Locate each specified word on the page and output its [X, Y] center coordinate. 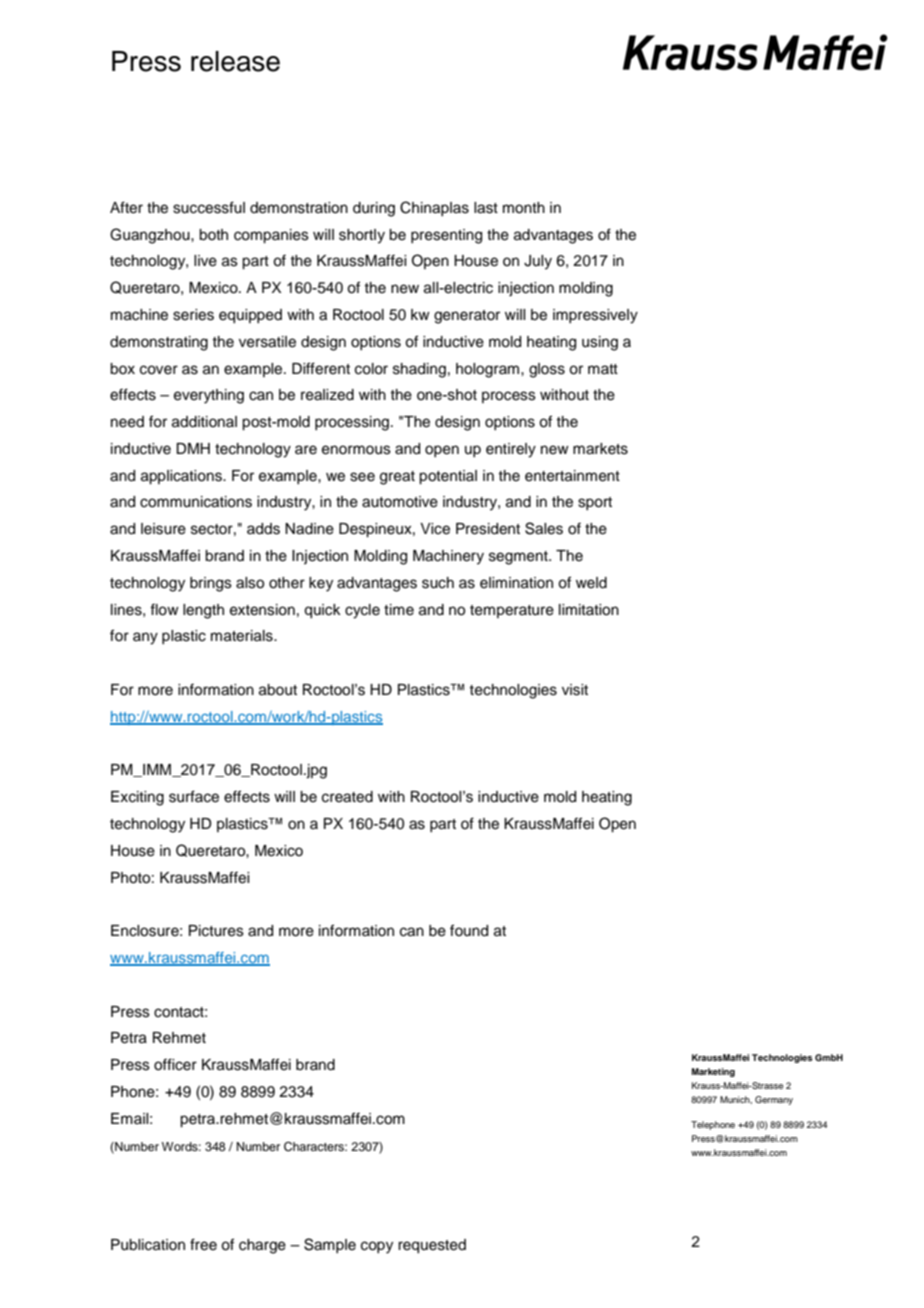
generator [467, 317]
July [538, 262]
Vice [435, 529]
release [235, 61]
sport [595, 503]
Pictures [216, 931]
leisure [163, 529]
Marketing [713, 1072]
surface [194, 796]
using [600, 343]
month [524, 208]
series [193, 315]
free [203, 1244]
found [469, 930]
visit [575, 690]
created [347, 797]
